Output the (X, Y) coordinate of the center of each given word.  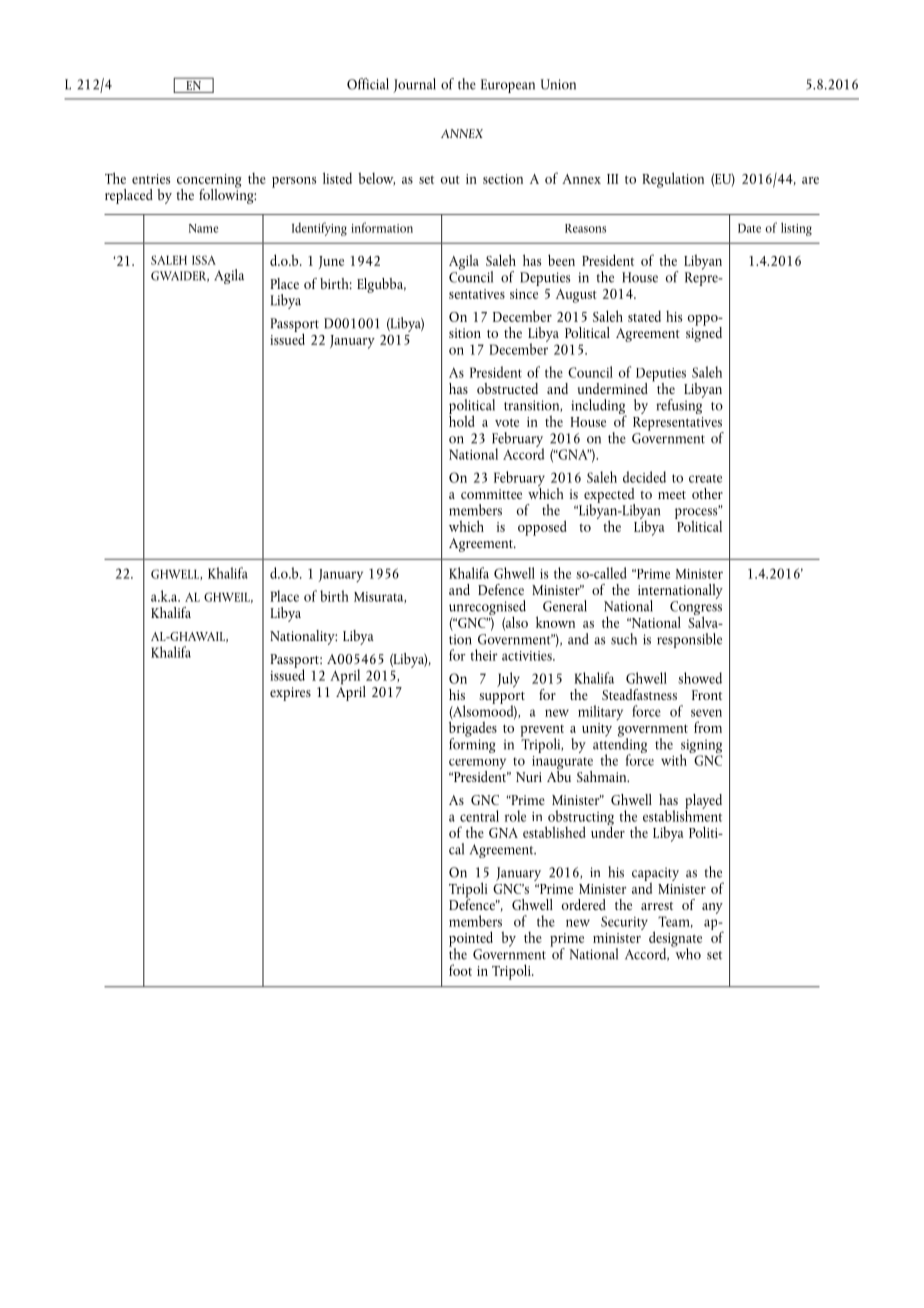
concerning (209, 182)
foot (460, 970)
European (508, 86)
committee (491, 494)
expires (290, 694)
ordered (584, 904)
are (810, 180)
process (697, 513)
